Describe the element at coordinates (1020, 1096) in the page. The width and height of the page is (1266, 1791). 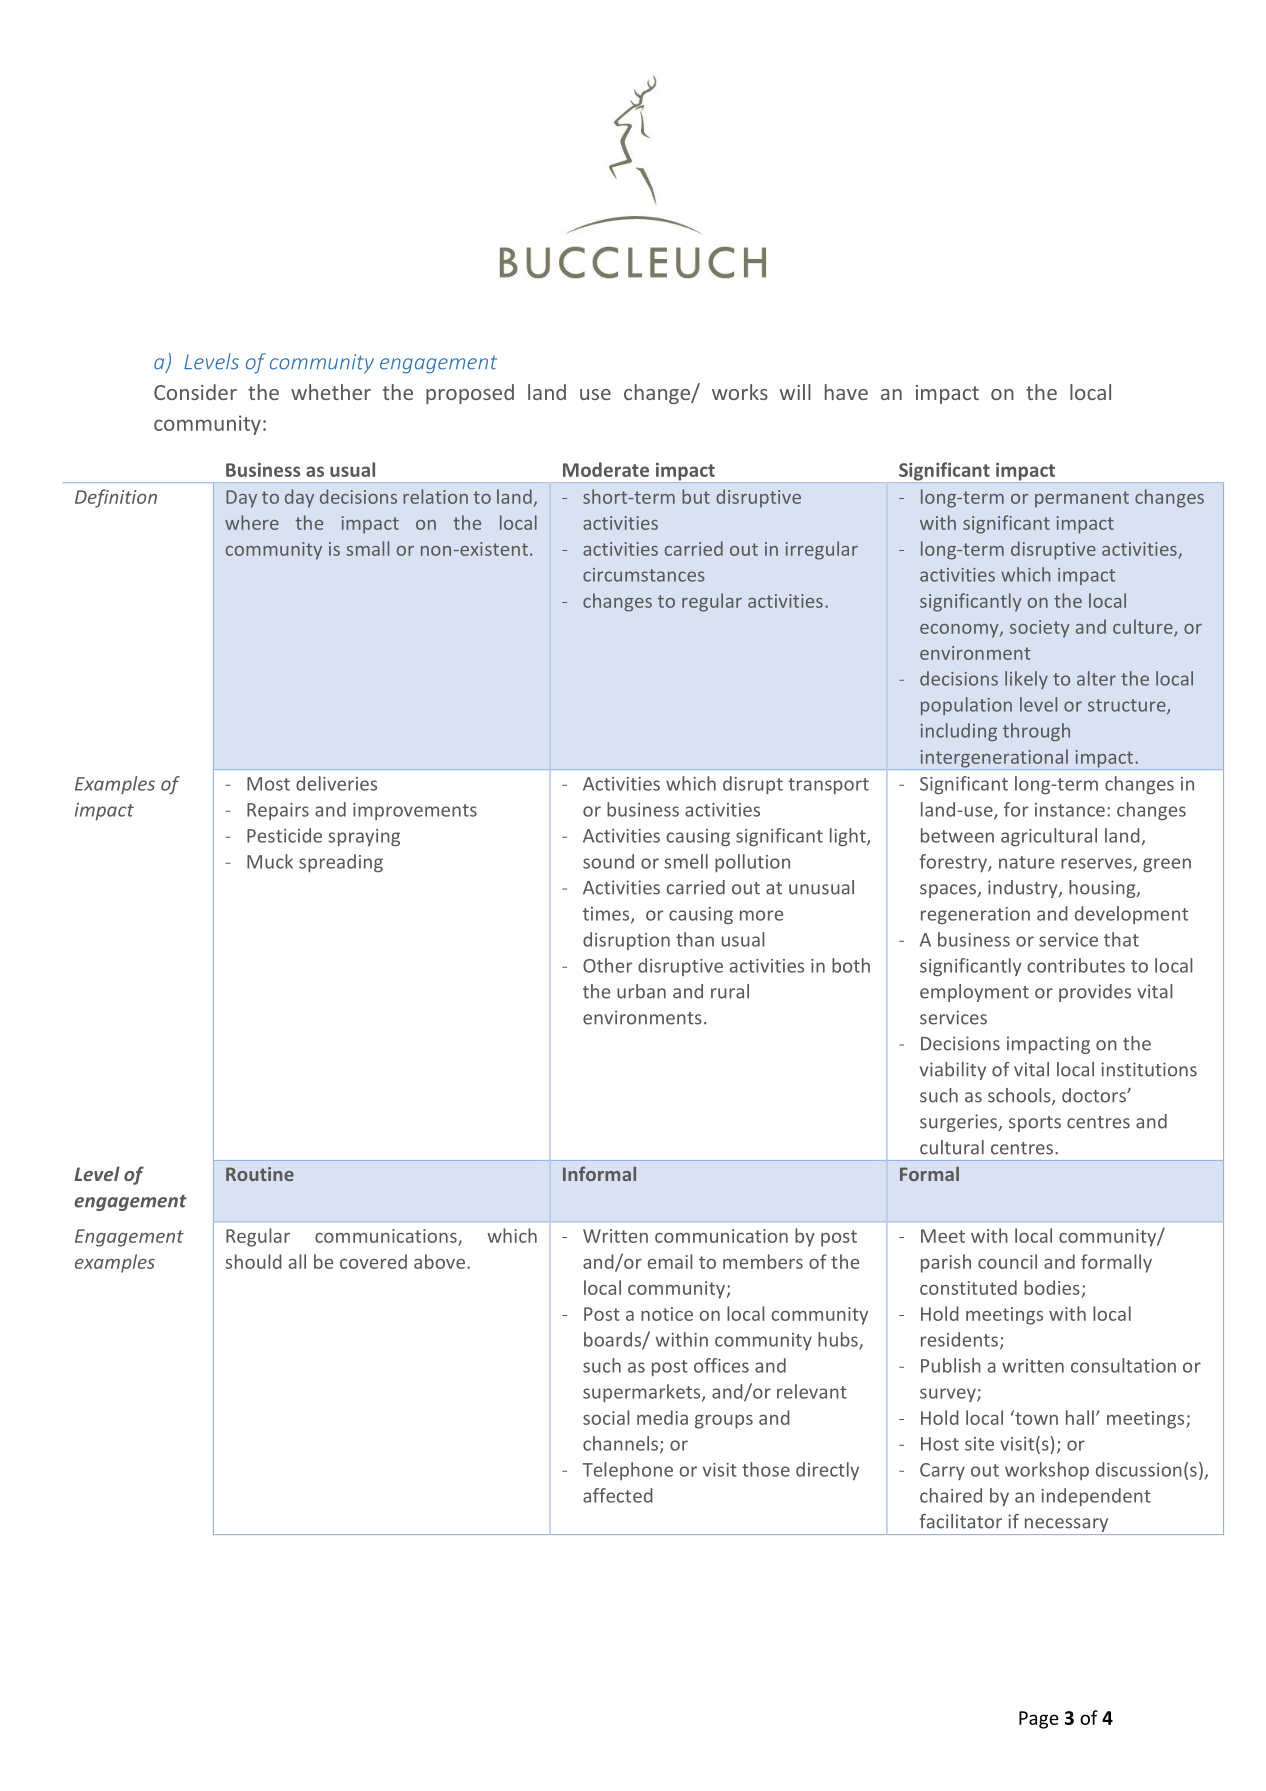
I see `schools` at that location.
